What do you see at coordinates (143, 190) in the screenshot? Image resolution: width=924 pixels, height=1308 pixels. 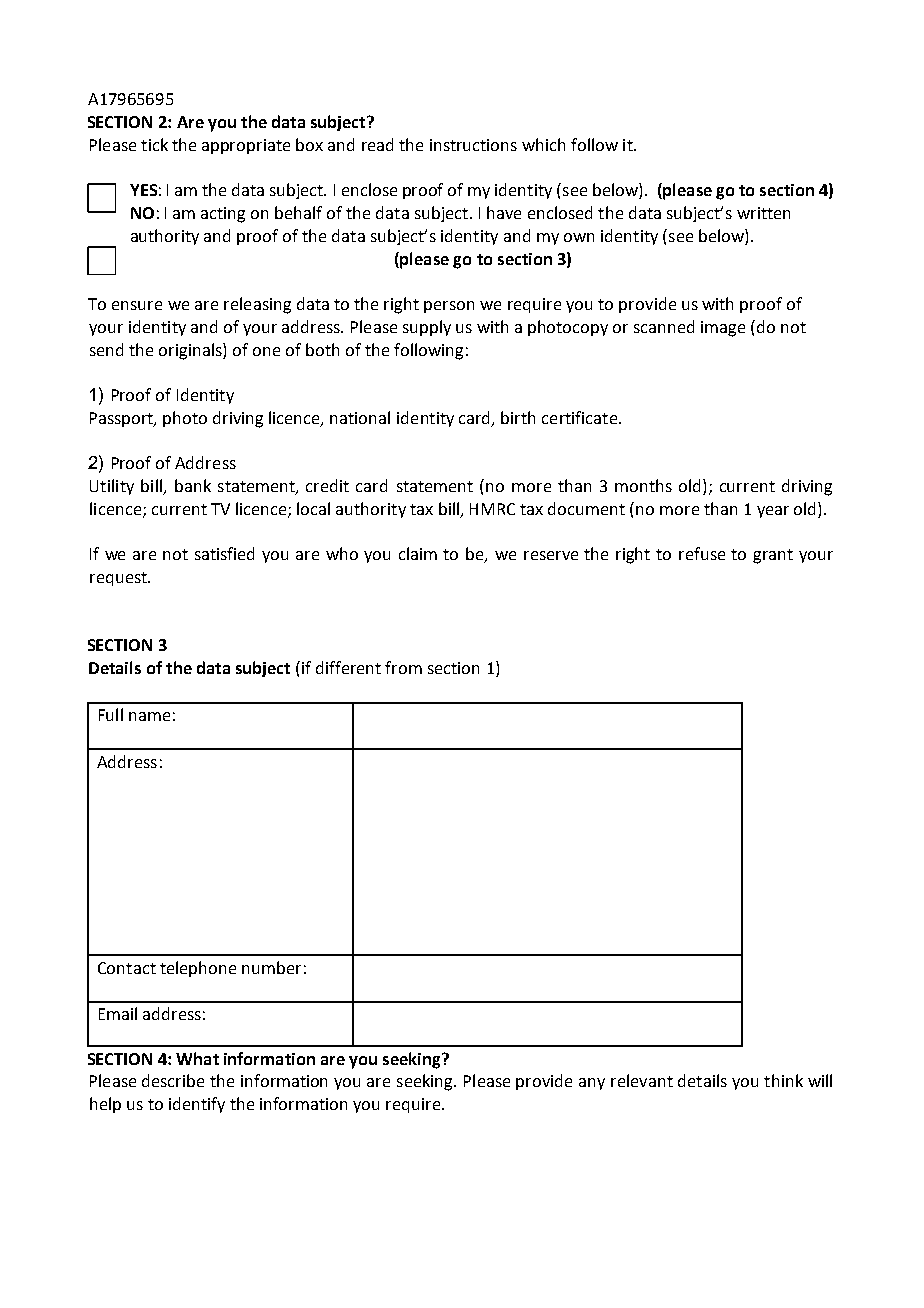 I see `YES` at bounding box center [143, 190].
